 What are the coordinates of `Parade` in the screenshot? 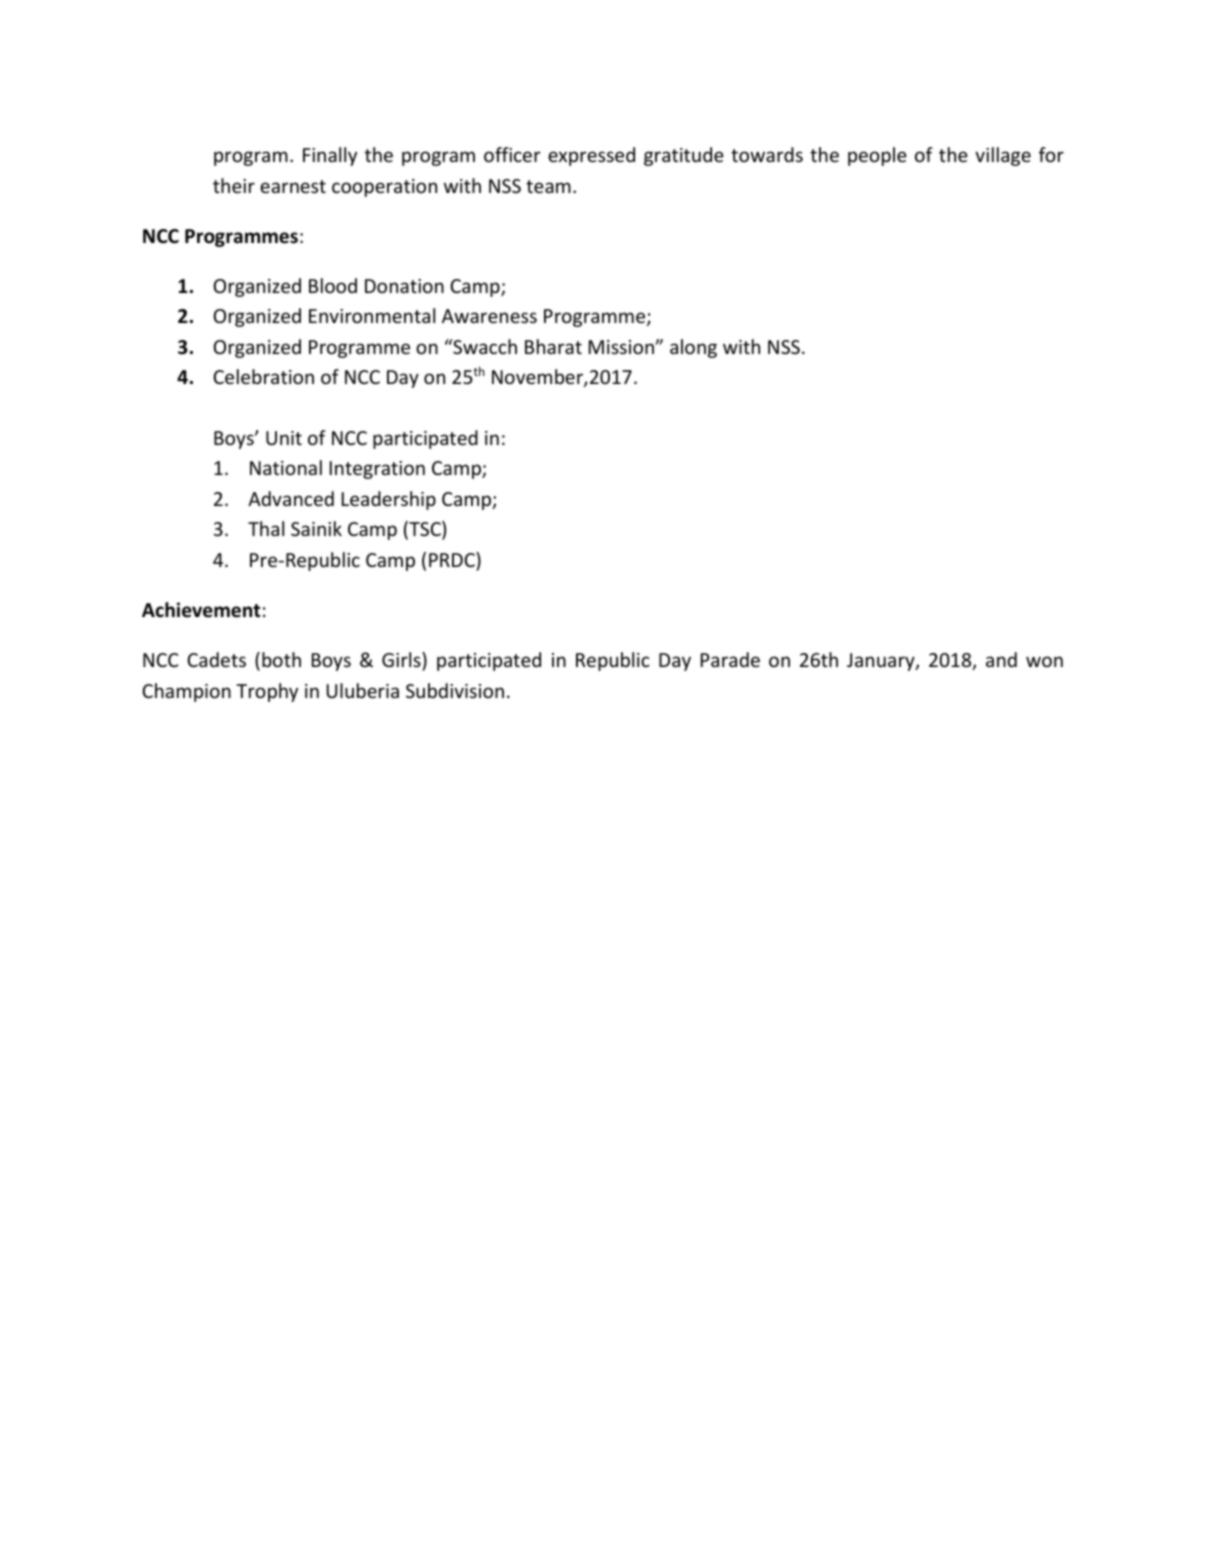 It's located at (730, 659).
